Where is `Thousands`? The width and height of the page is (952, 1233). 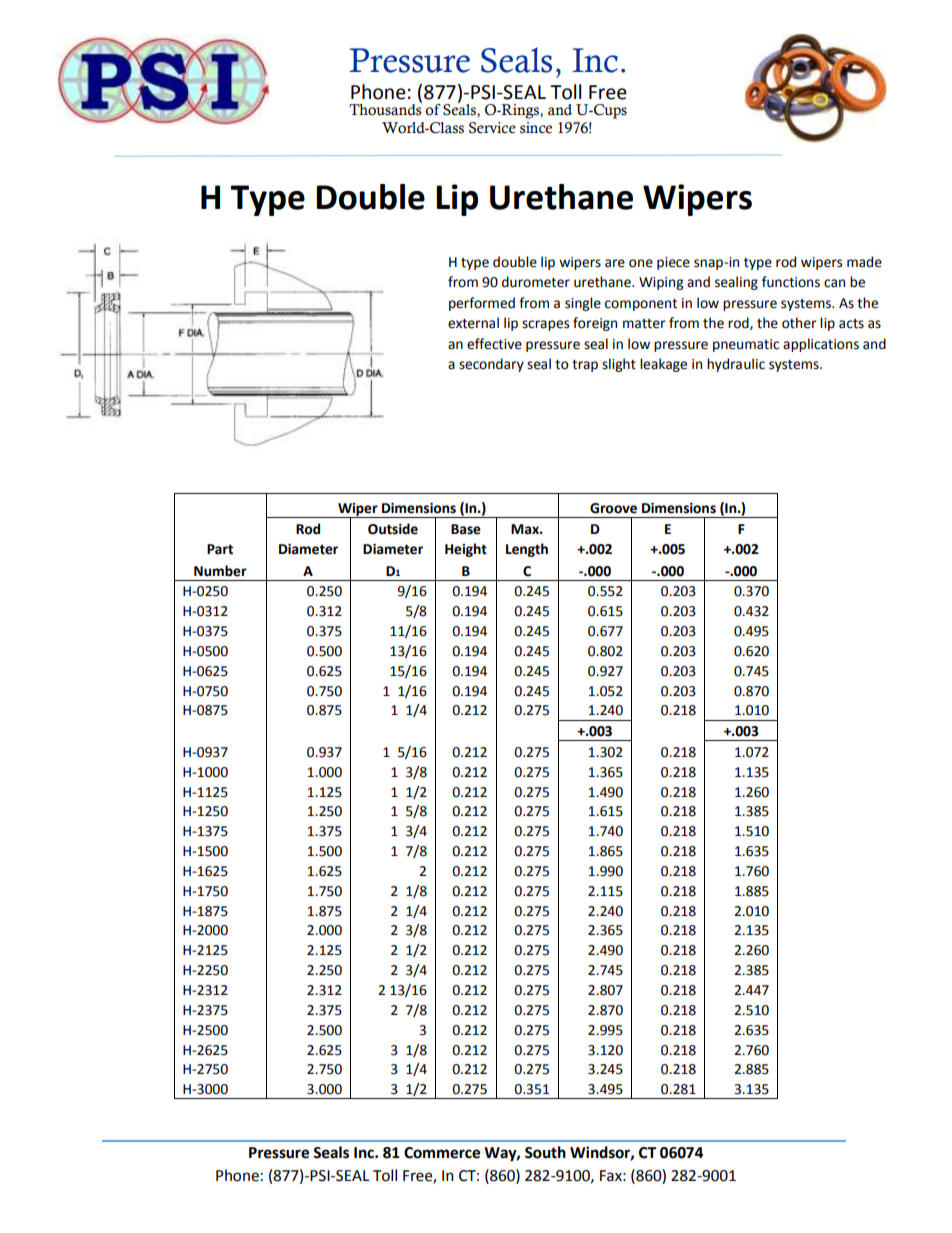 Thousands is located at coordinates (385, 109).
